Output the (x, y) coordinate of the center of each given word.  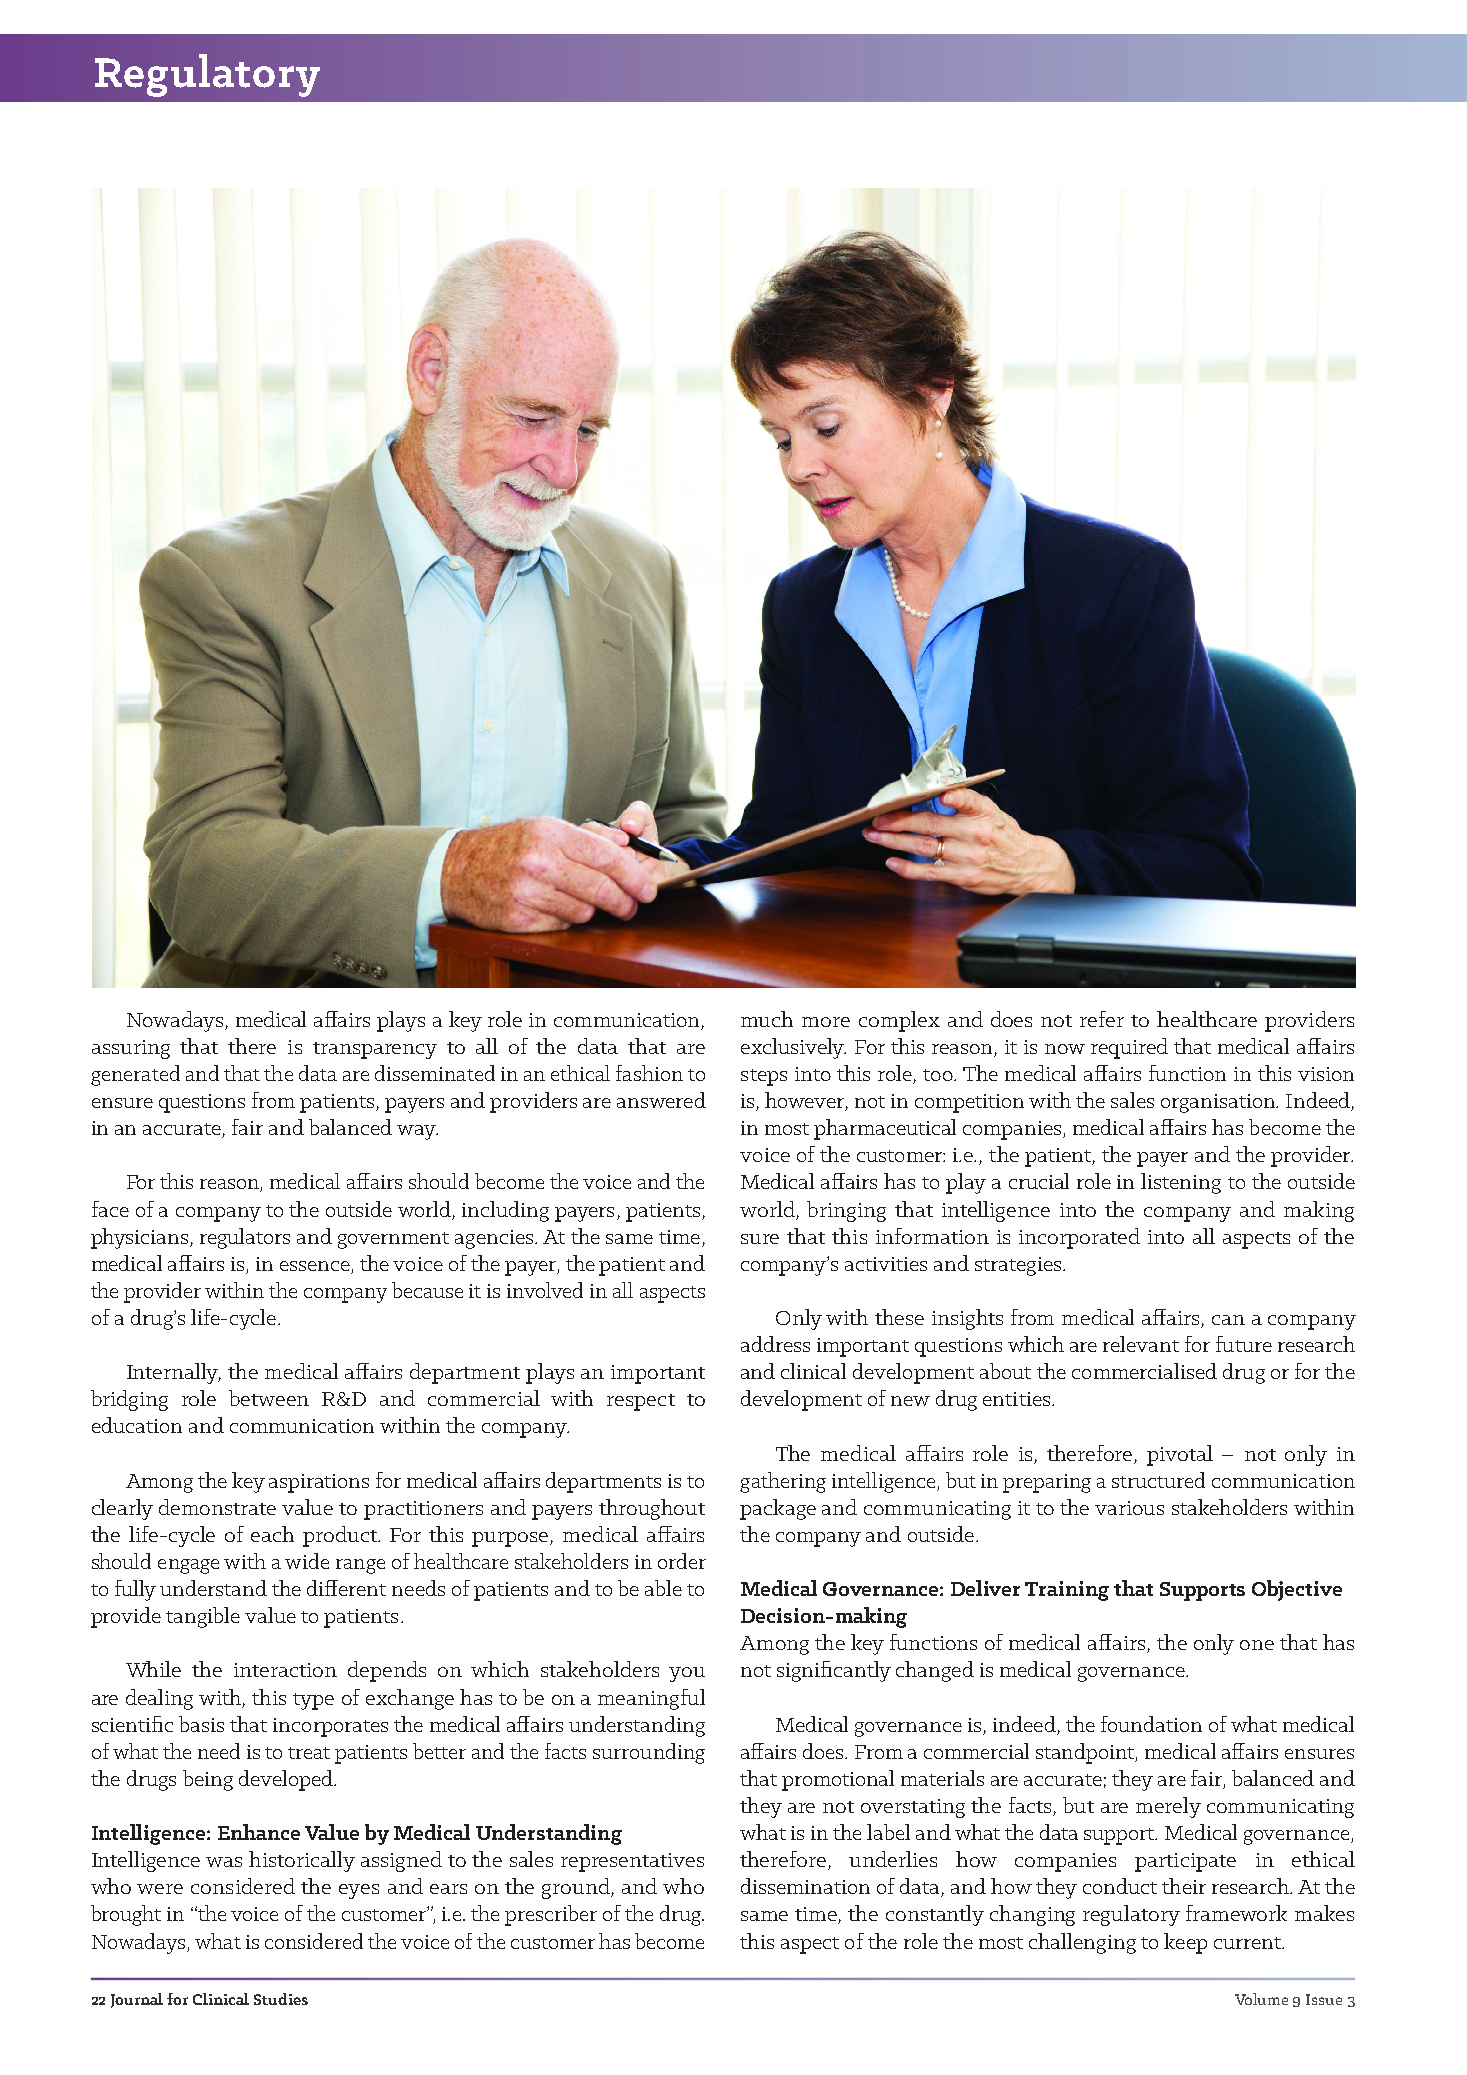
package (778, 1509)
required (1129, 1048)
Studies (281, 1999)
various (1129, 1508)
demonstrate (217, 1507)
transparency (375, 1050)
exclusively (793, 1048)
